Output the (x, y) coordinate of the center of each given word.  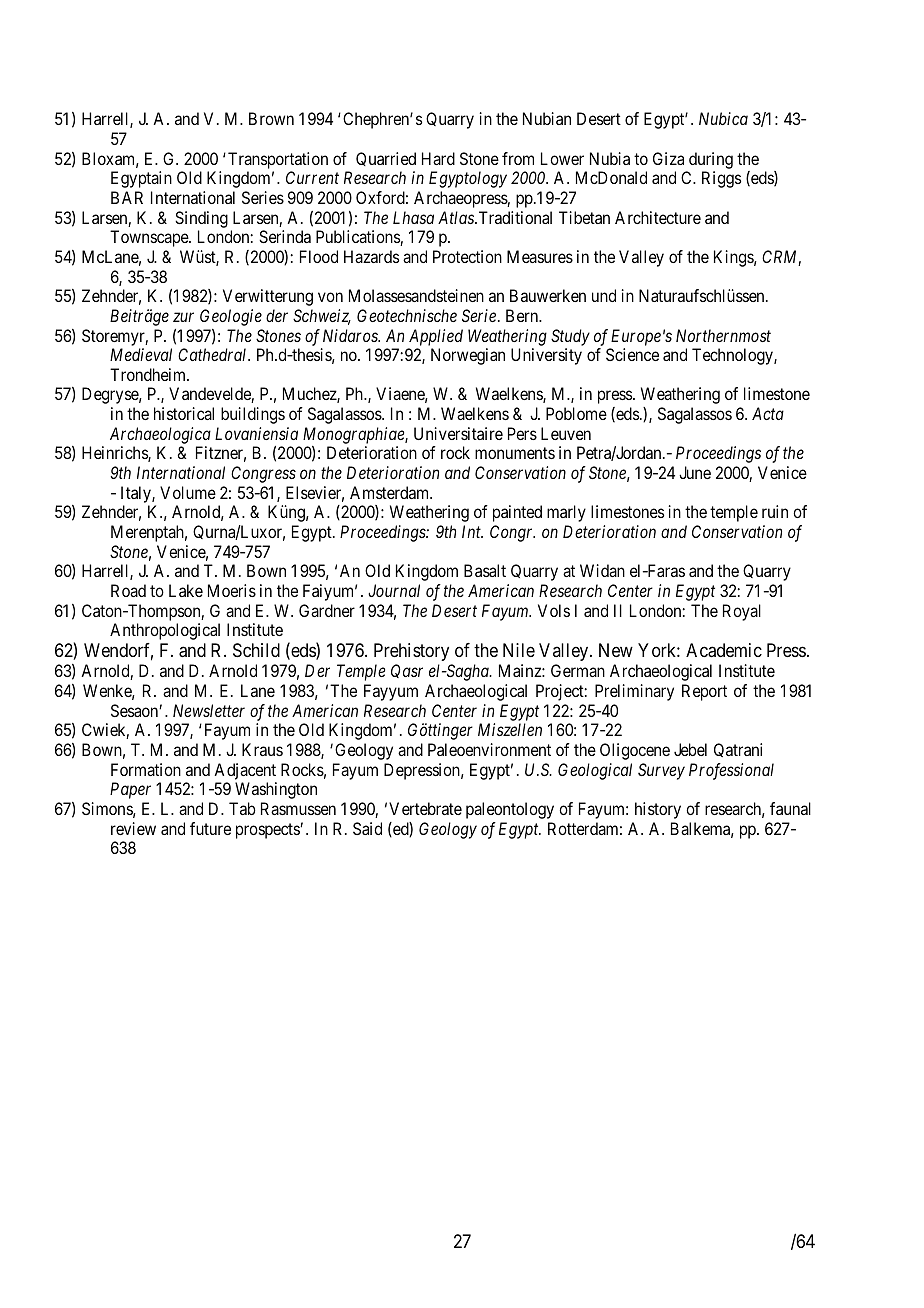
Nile (519, 650)
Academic (724, 650)
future (210, 828)
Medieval (141, 354)
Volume (188, 492)
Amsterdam (391, 492)
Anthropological (165, 631)
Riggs (721, 179)
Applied (436, 337)
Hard (438, 158)
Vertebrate (425, 808)
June (695, 472)
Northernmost (723, 335)
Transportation (278, 160)
